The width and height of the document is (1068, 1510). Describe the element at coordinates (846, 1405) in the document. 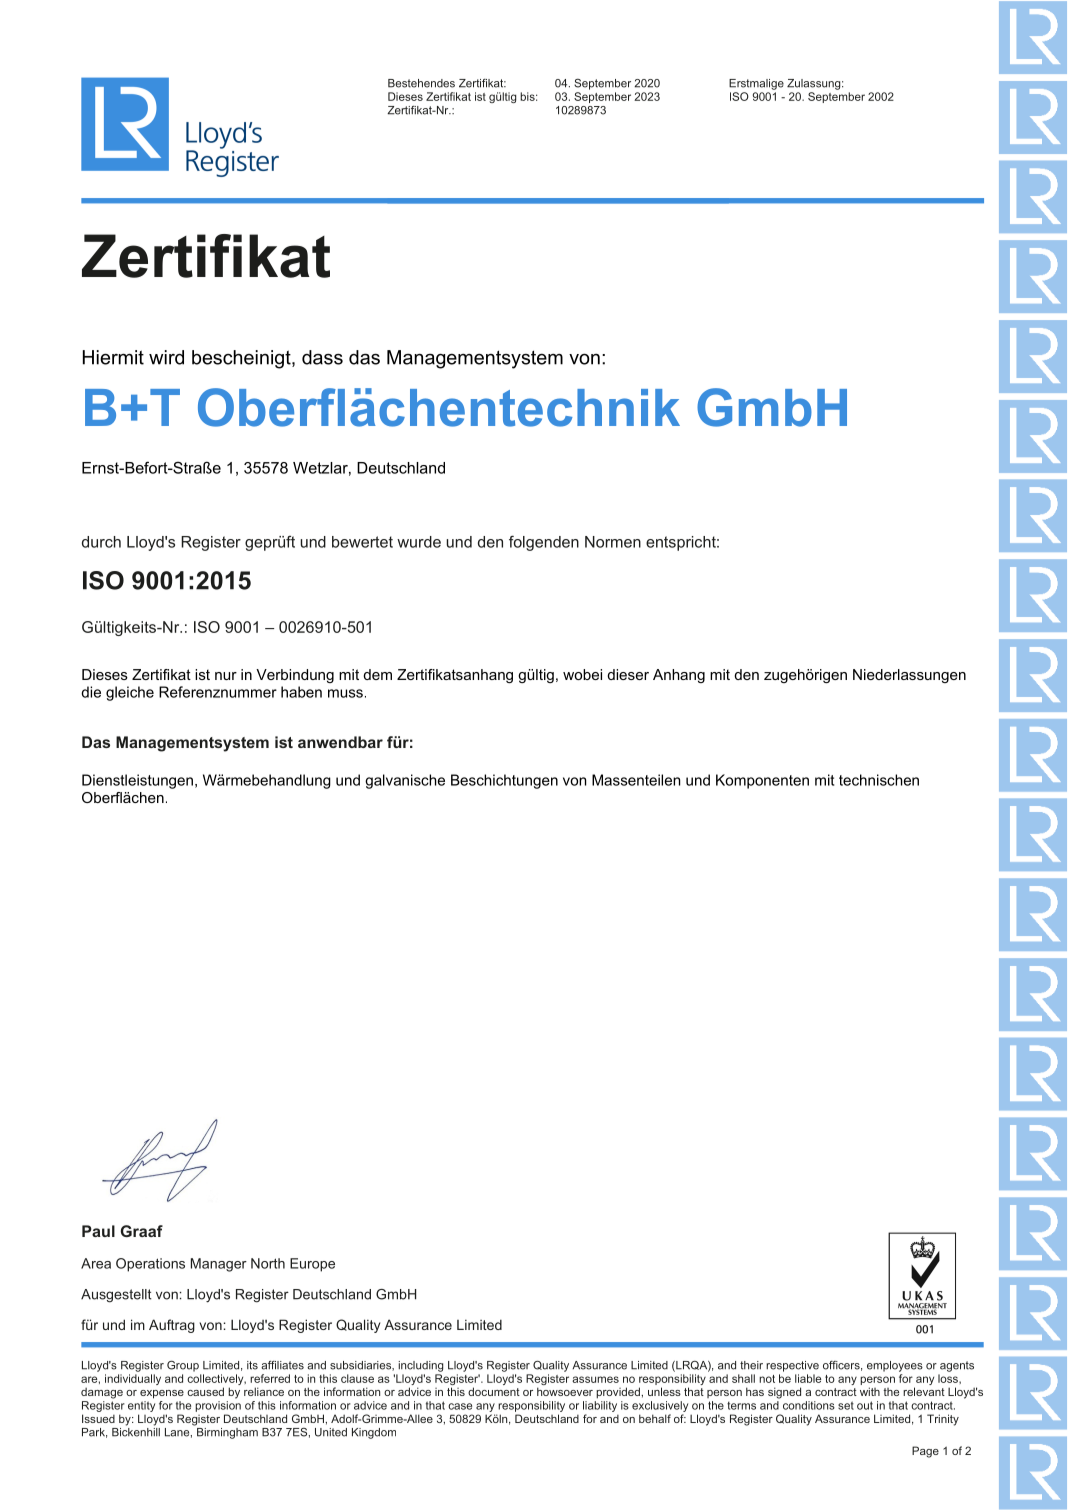

I see `set` at that location.
